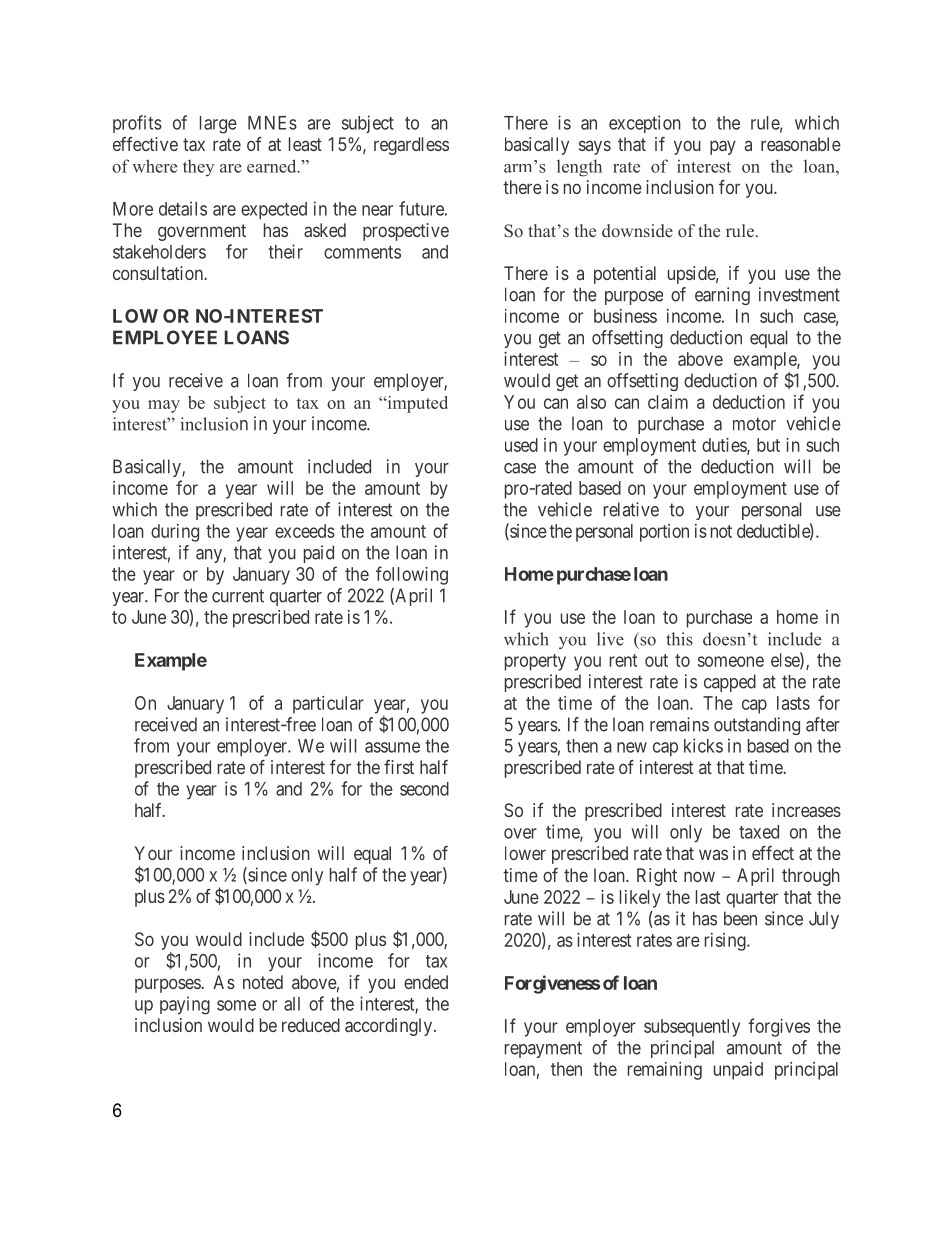  I want to click on reasonable, so click(801, 144).
